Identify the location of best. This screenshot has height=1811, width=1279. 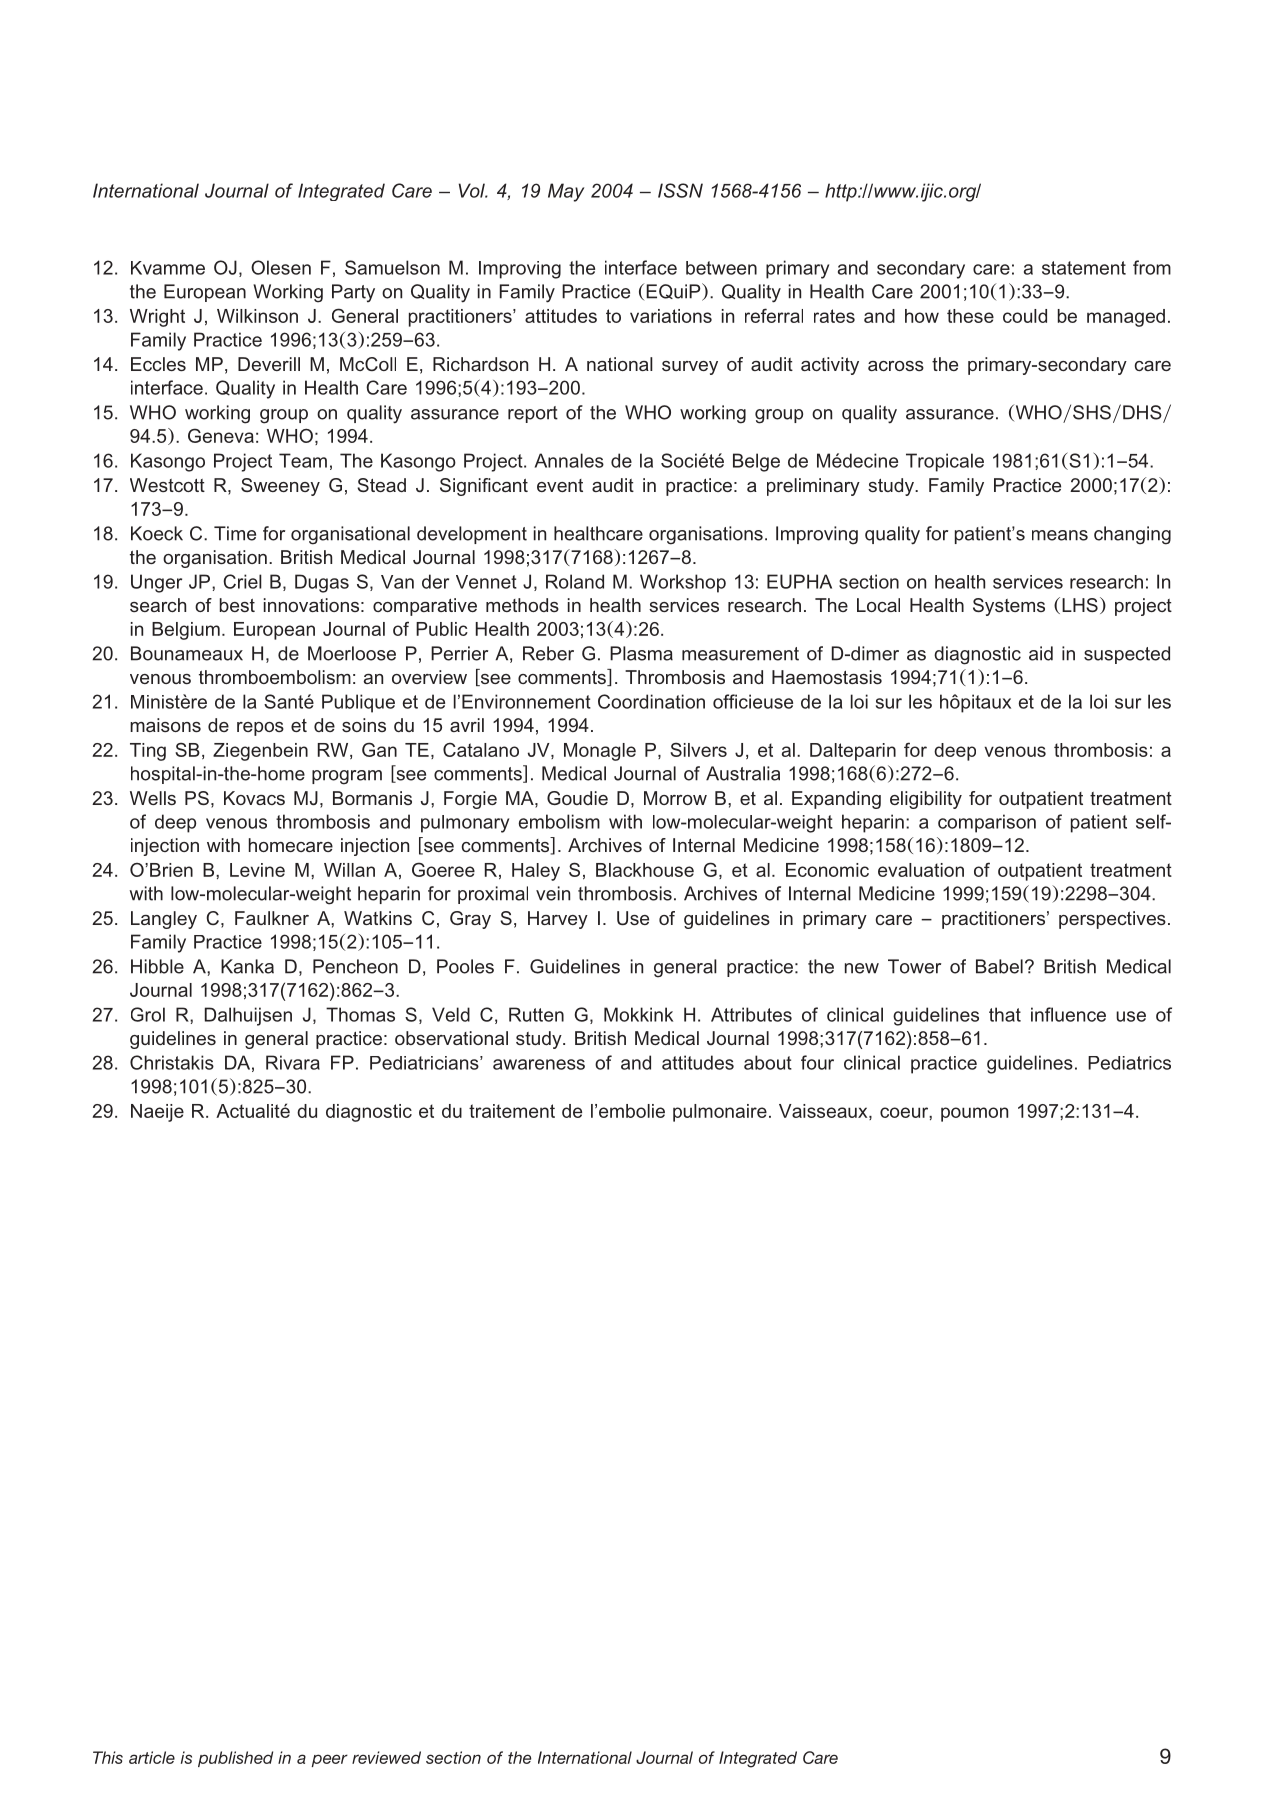
(237, 605).
